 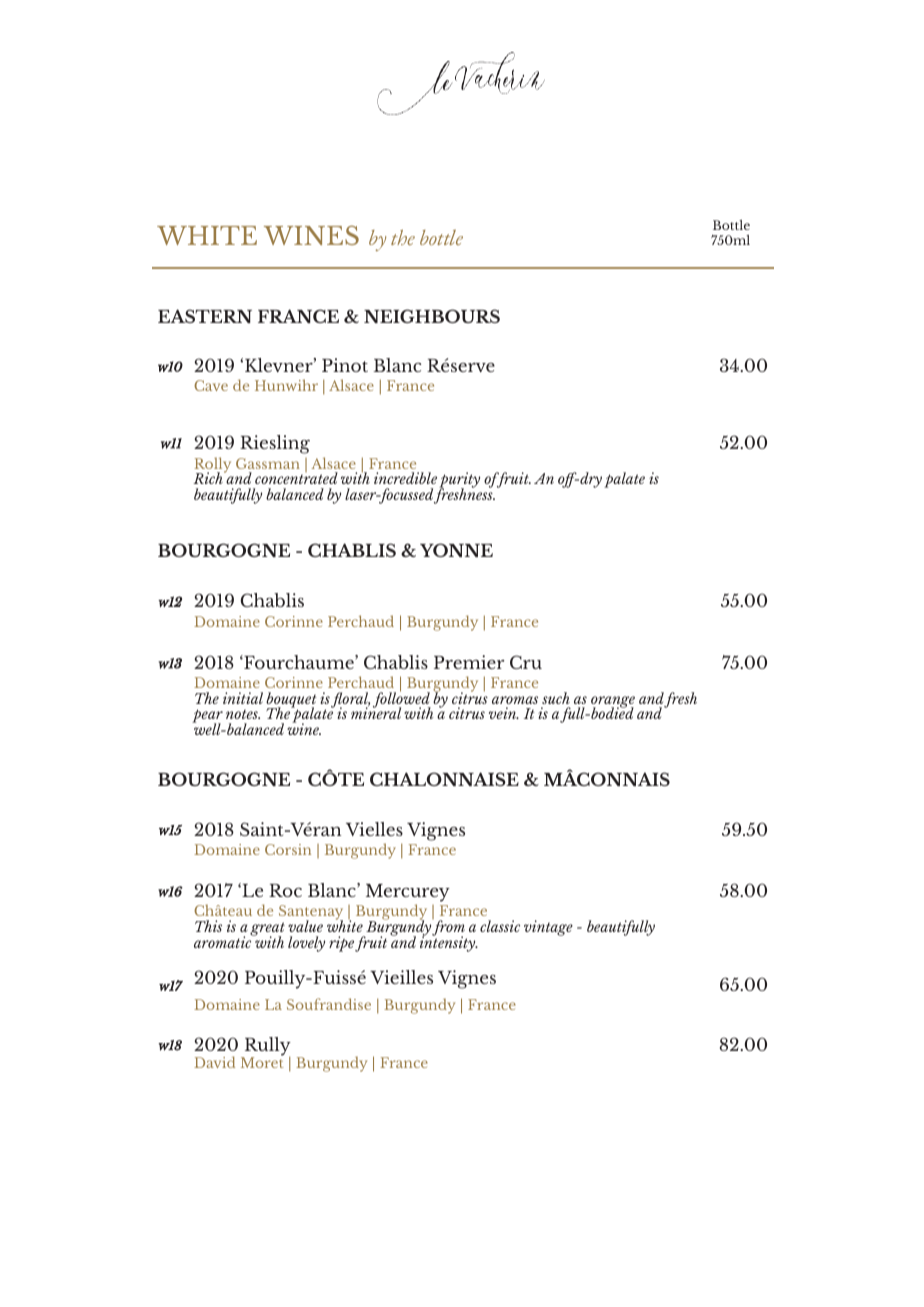 I want to click on notes, so click(x=243, y=714).
